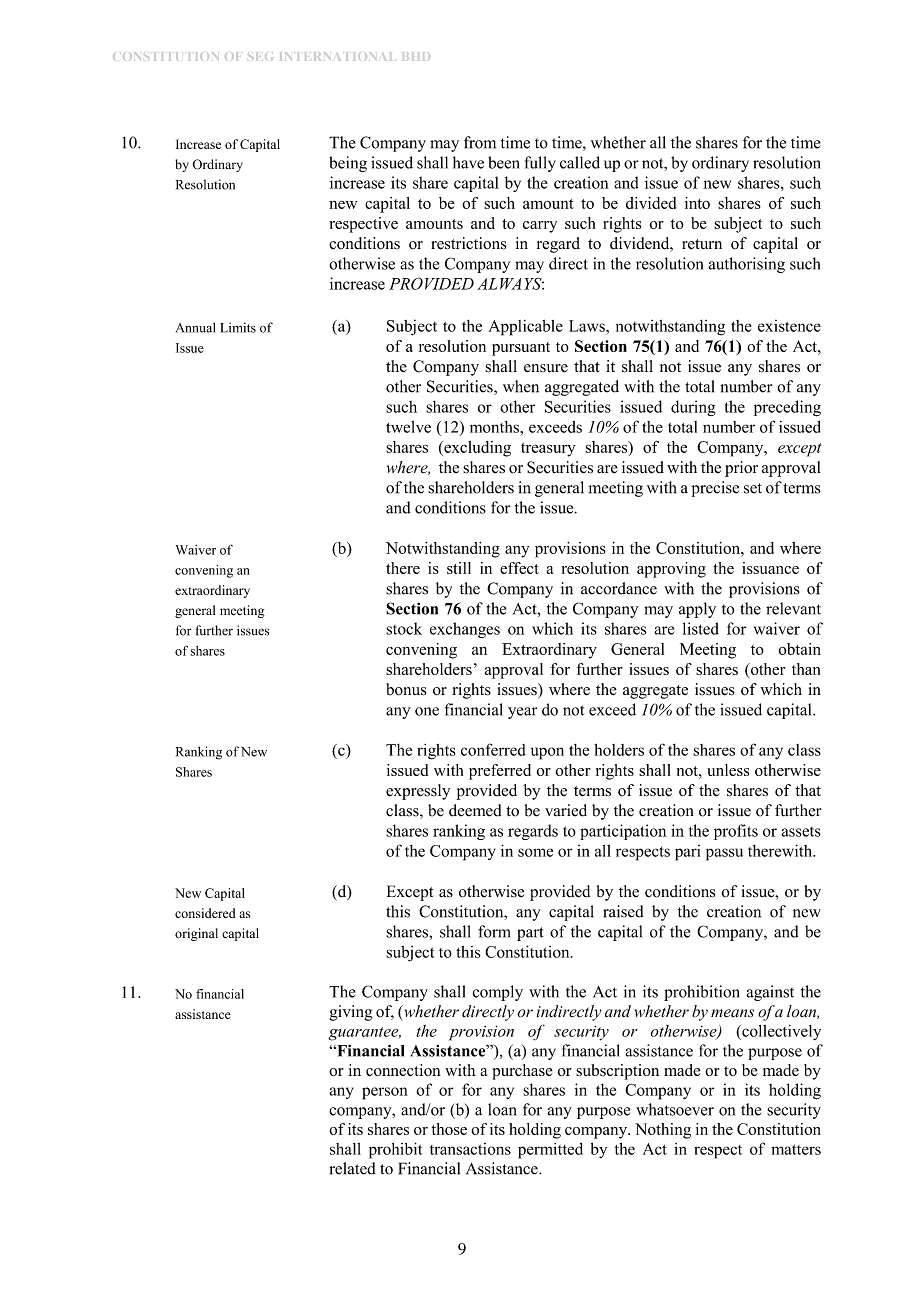  What do you see at coordinates (697, 203) in the screenshot?
I see `into` at bounding box center [697, 203].
